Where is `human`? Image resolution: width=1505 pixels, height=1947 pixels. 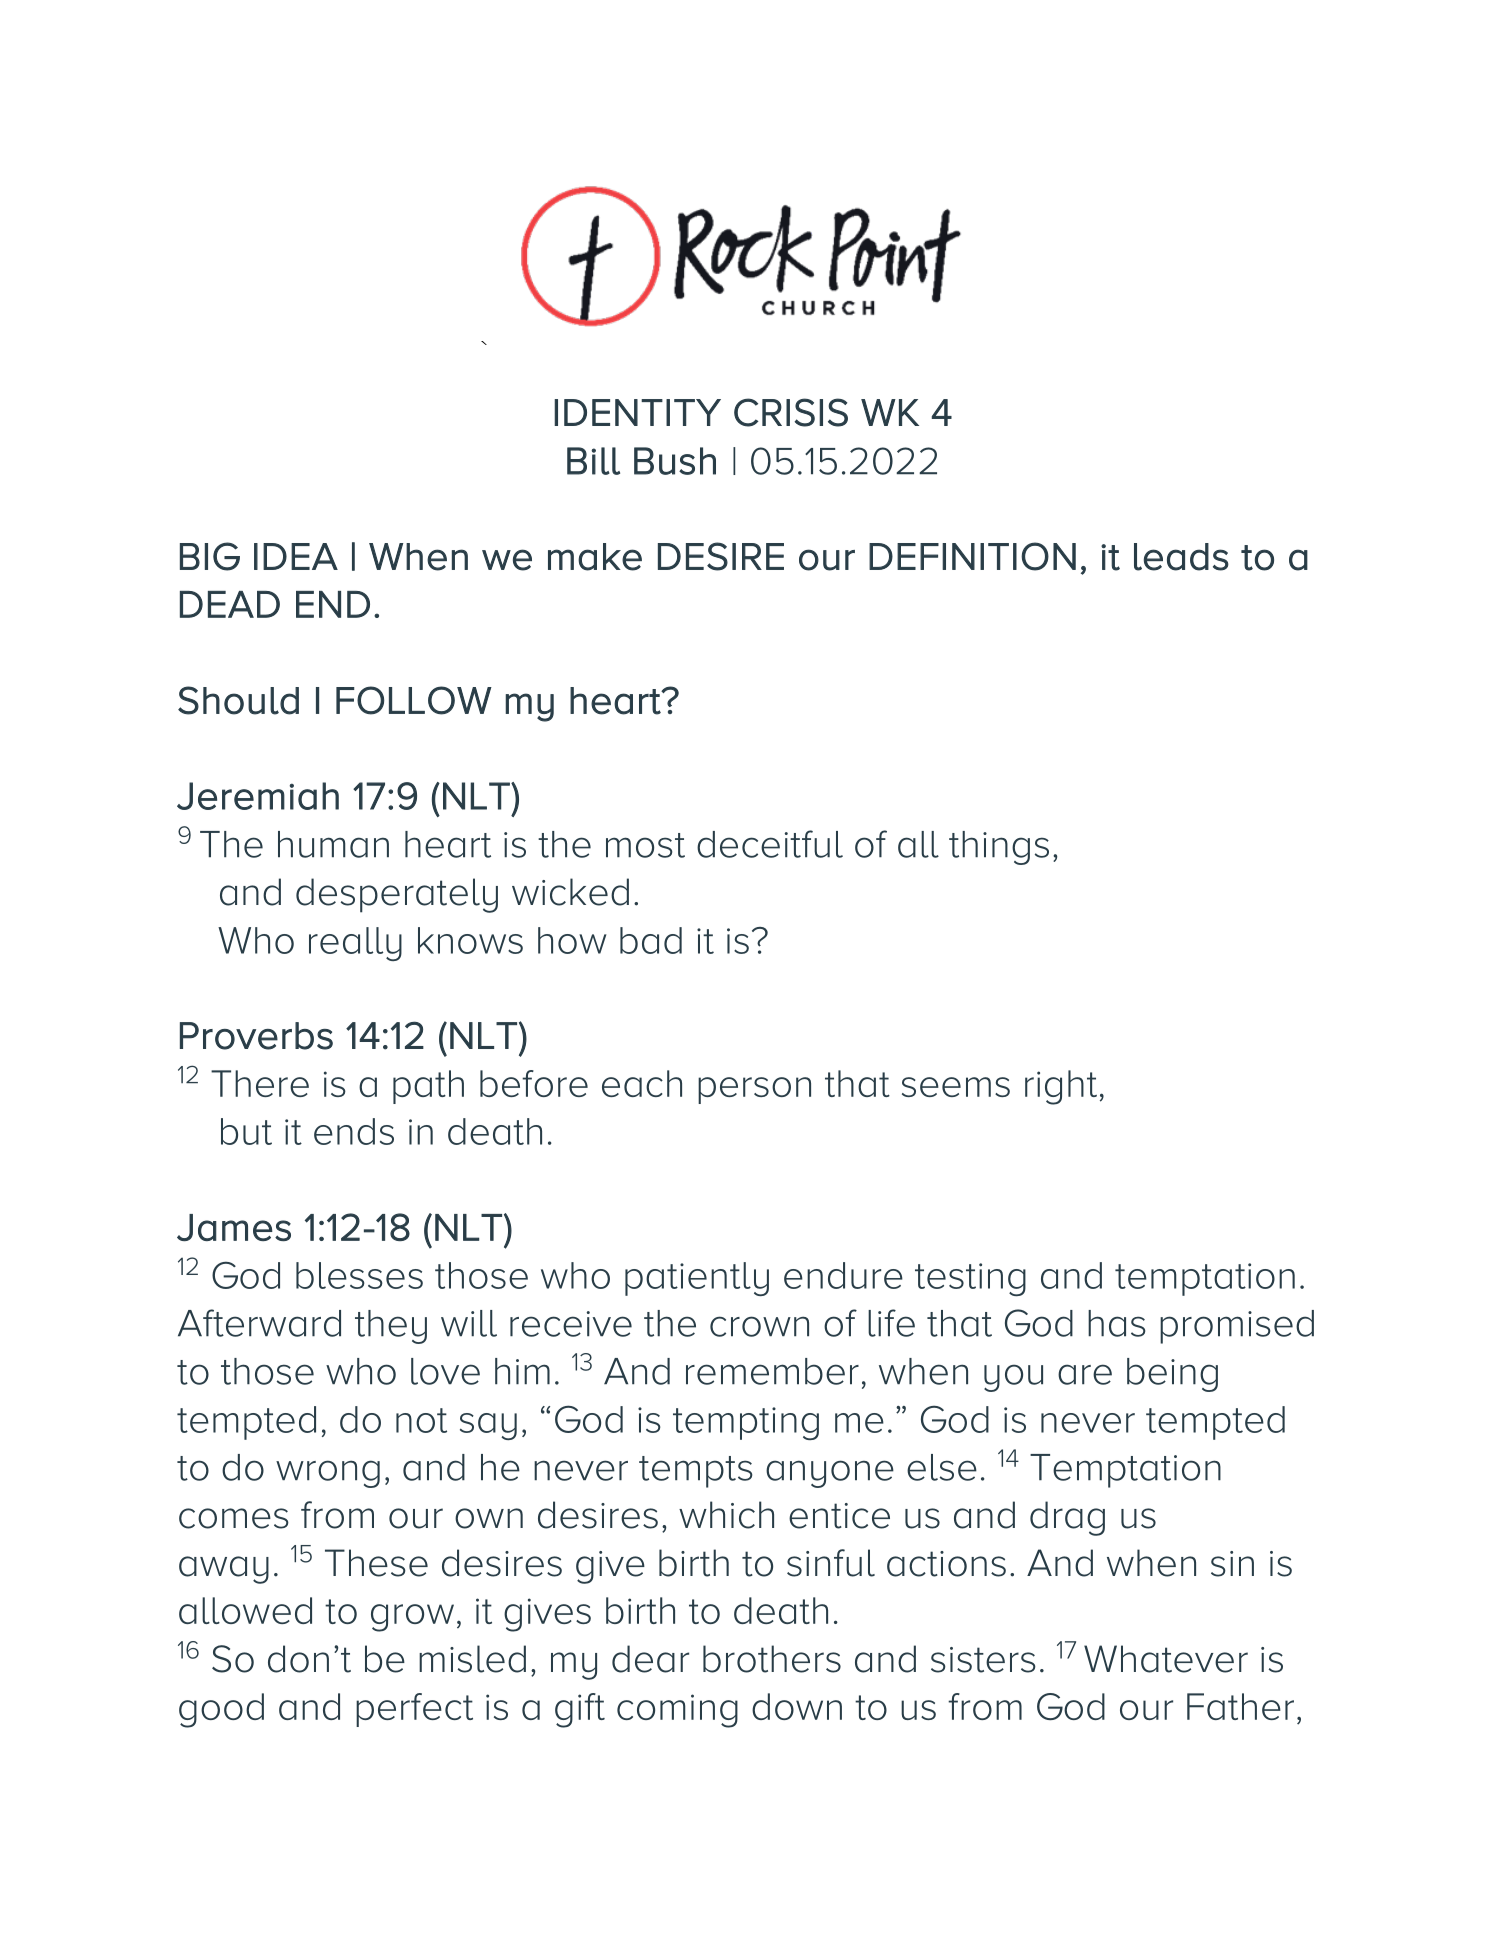
human is located at coordinates (333, 844).
